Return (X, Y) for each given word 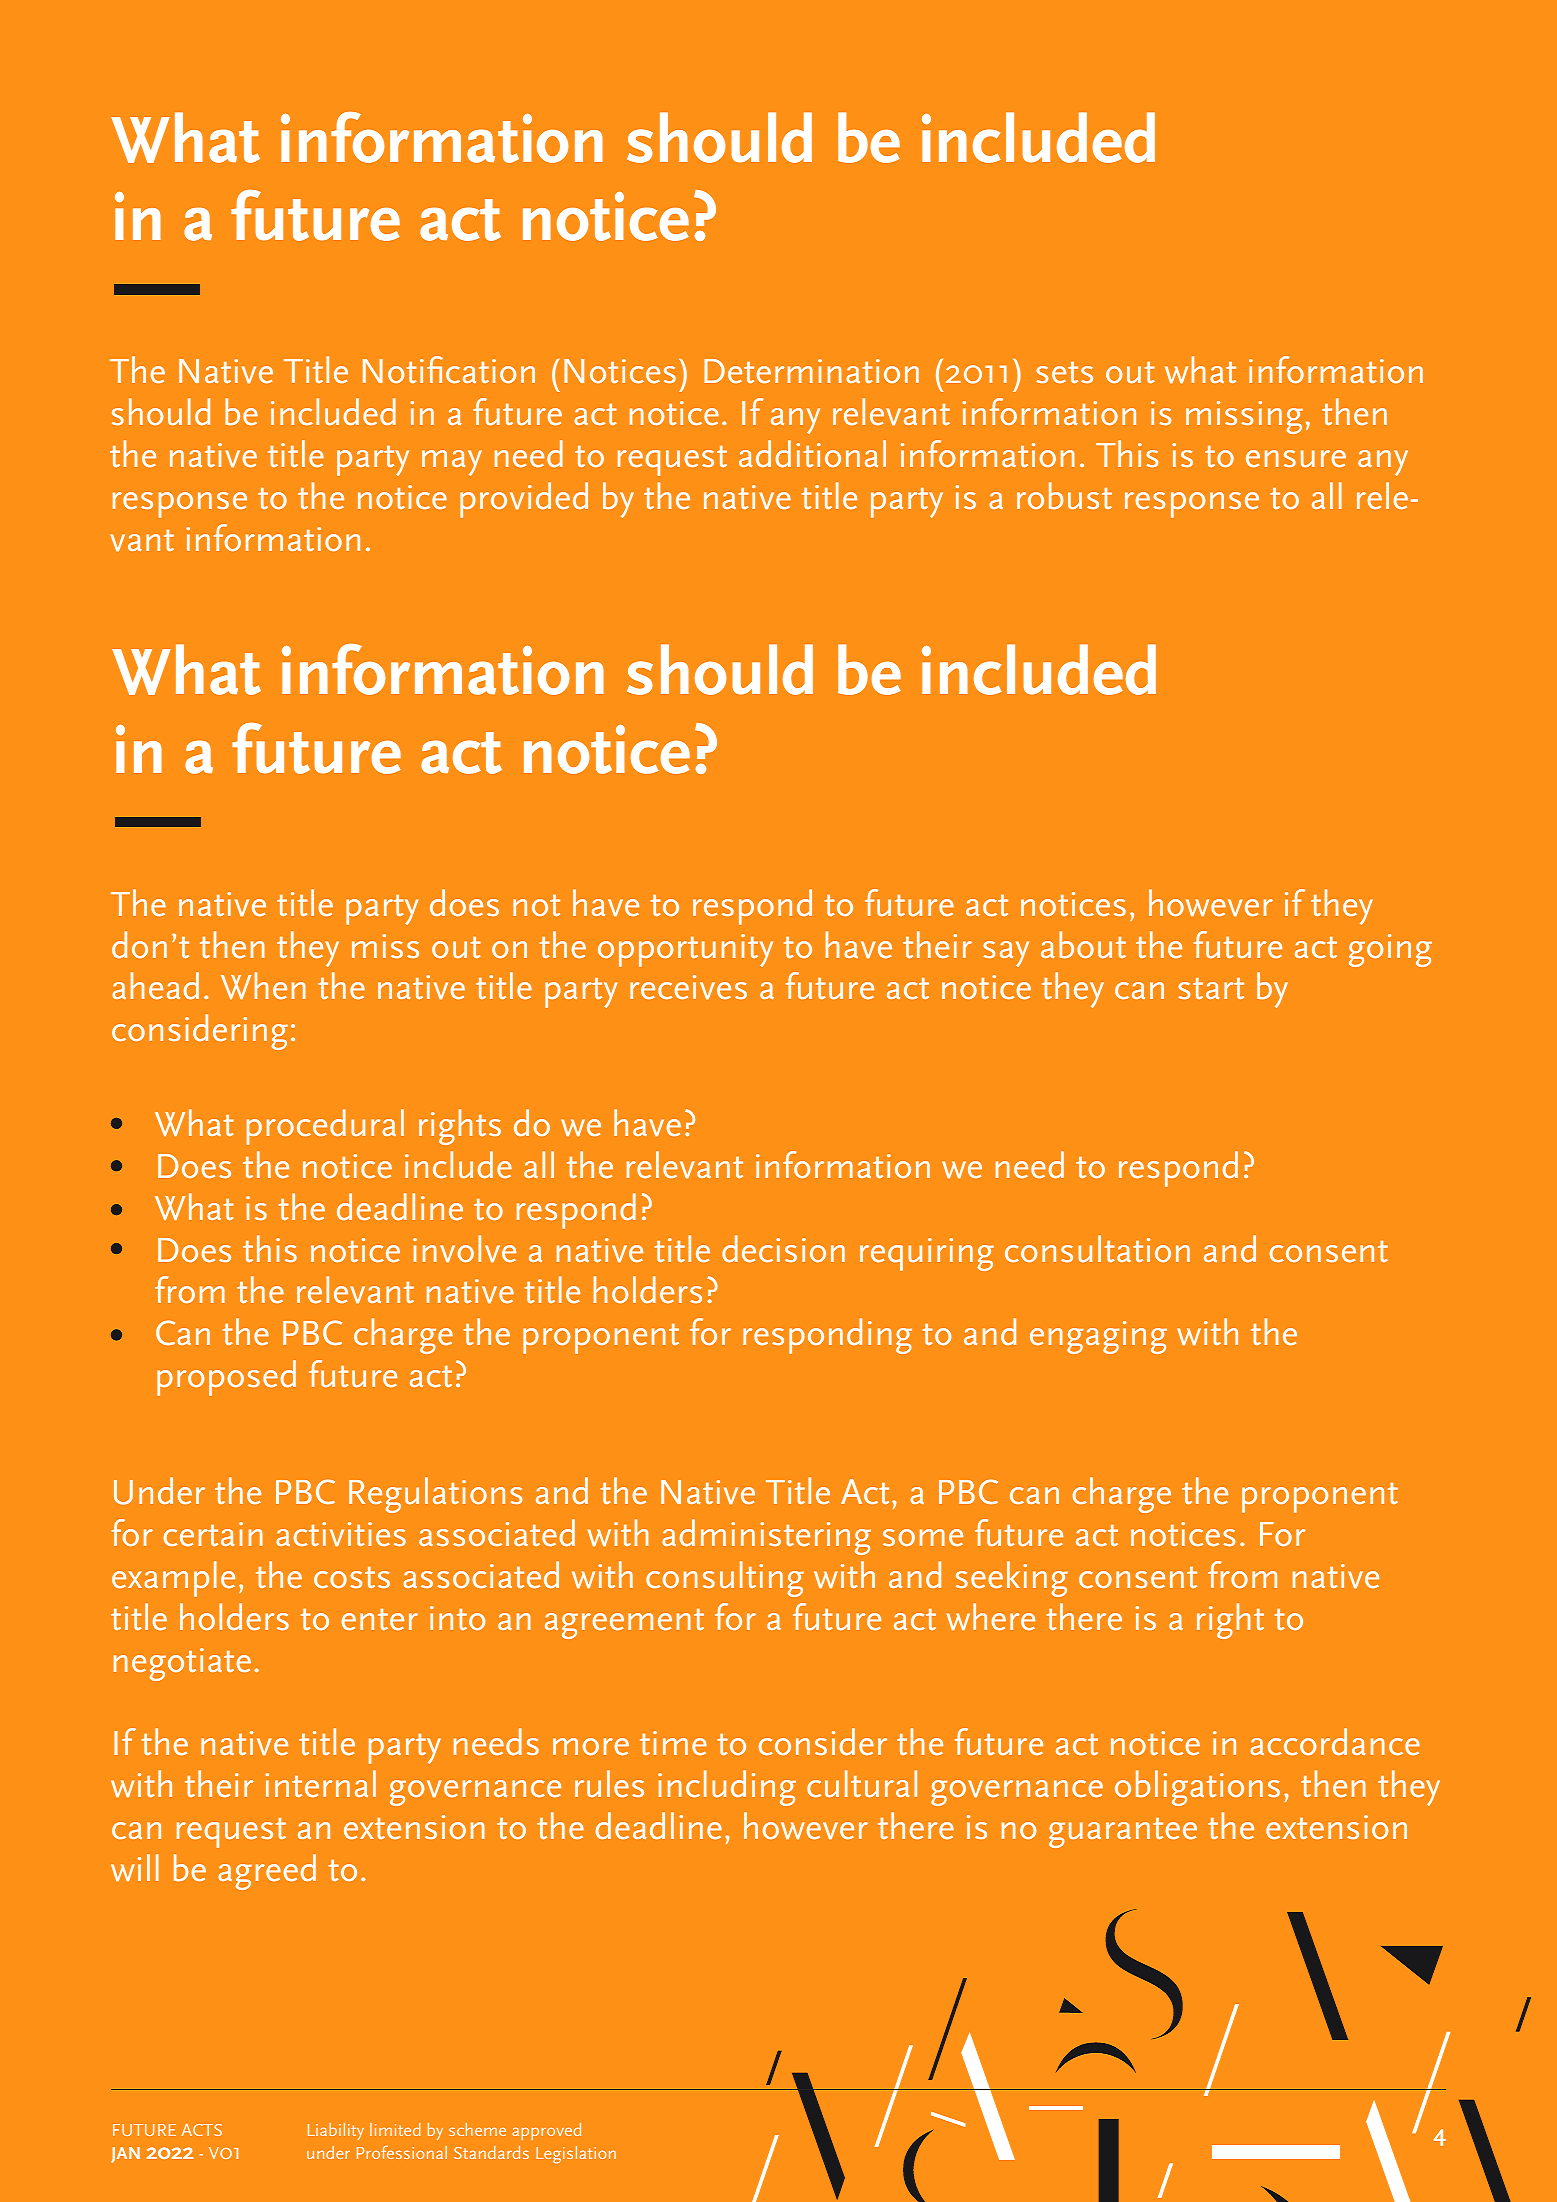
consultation (1097, 1249)
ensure (1296, 459)
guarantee (1123, 1833)
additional (812, 454)
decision (783, 1249)
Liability (336, 2131)
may (452, 463)
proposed (226, 1378)
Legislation (576, 2155)
